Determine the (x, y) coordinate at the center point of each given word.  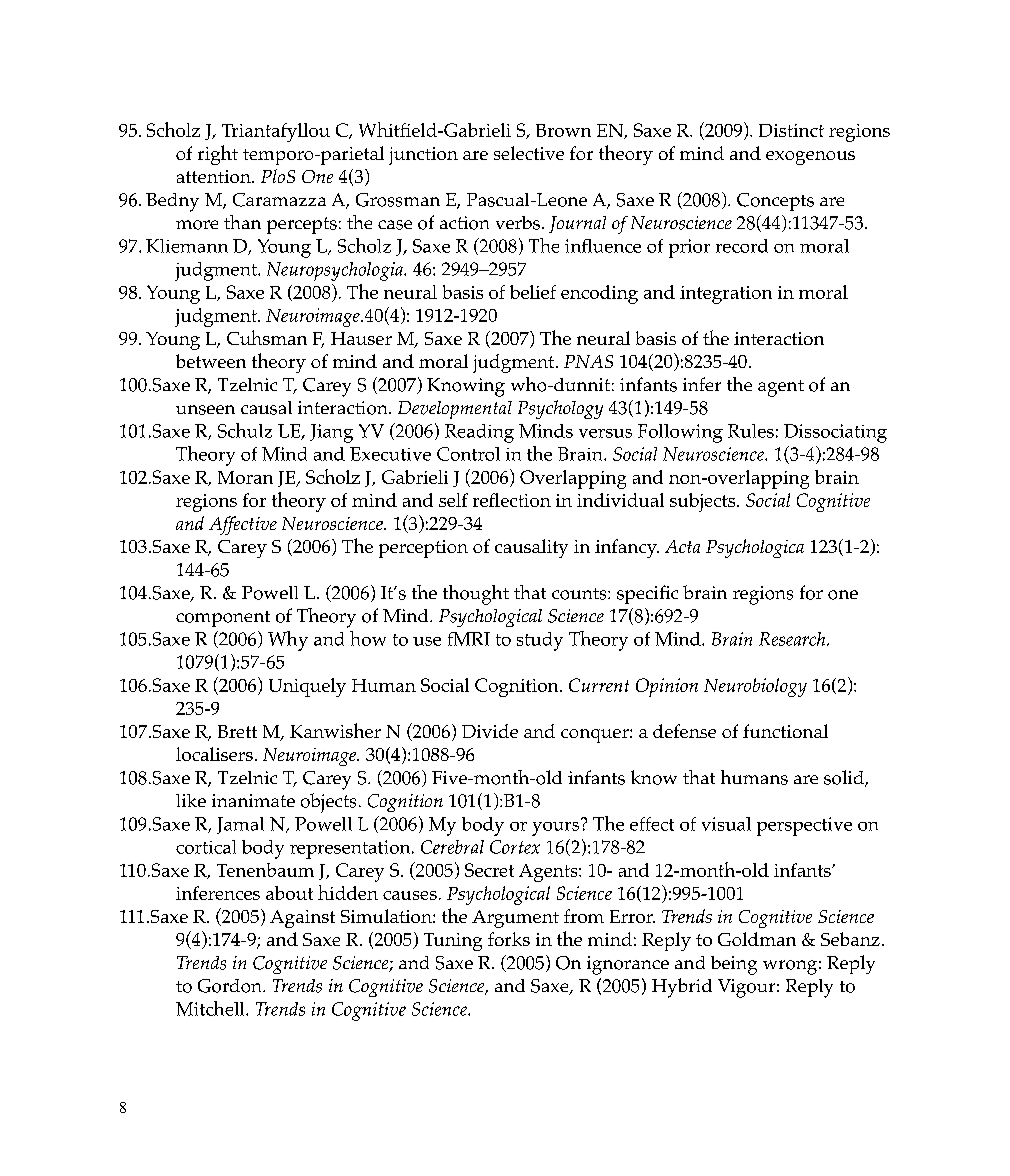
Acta (682, 546)
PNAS (588, 361)
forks (509, 939)
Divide (490, 731)
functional (785, 731)
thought (476, 595)
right (218, 155)
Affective (243, 525)
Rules (751, 431)
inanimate (253, 800)
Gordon (231, 986)
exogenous (810, 158)
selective (529, 153)
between (211, 361)
